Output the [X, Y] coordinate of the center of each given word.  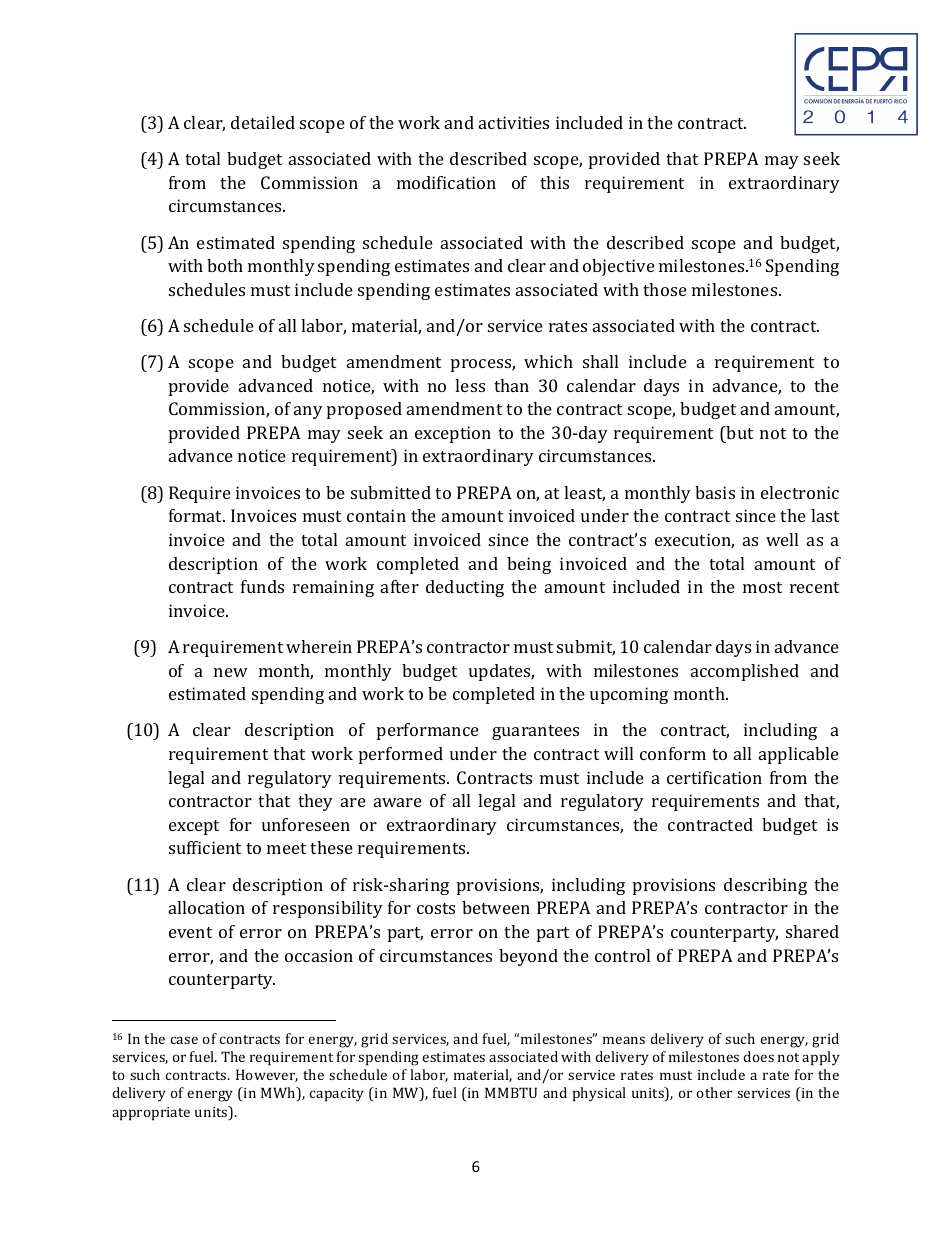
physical [599, 1094]
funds [262, 586]
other [714, 1092]
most [762, 587]
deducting [465, 588]
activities [514, 122]
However [267, 1075]
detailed [263, 122]
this [554, 182]
